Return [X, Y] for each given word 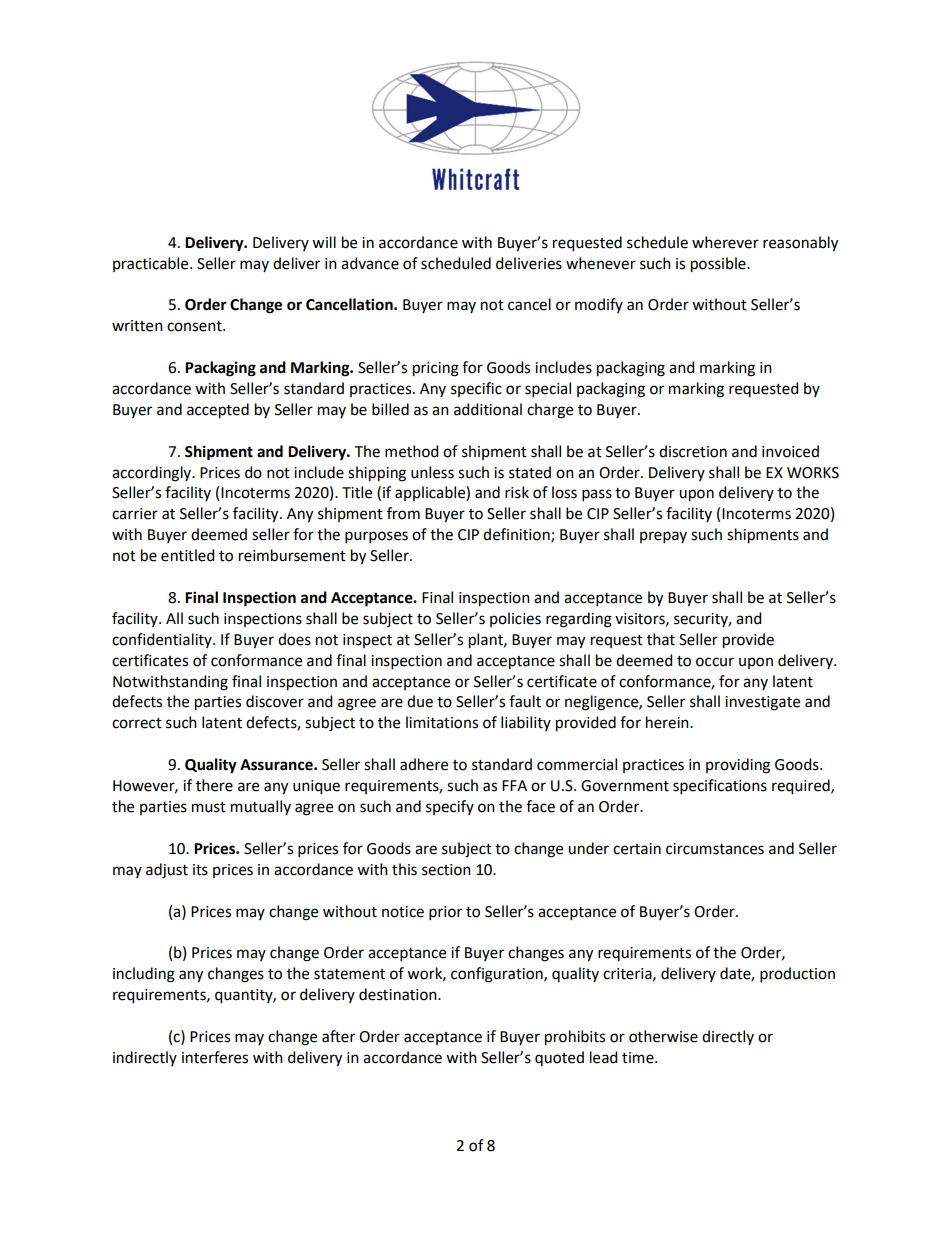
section [446, 870]
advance [370, 263]
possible [719, 265]
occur [715, 662]
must [209, 807]
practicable [152, 264]
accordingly [153, 474]
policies [515, 619]
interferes [215, 1057]
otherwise [663, 1036]
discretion [693, 451]
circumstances [715, 849]
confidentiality [163, 640]
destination [399, 994]
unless [432, 472]
